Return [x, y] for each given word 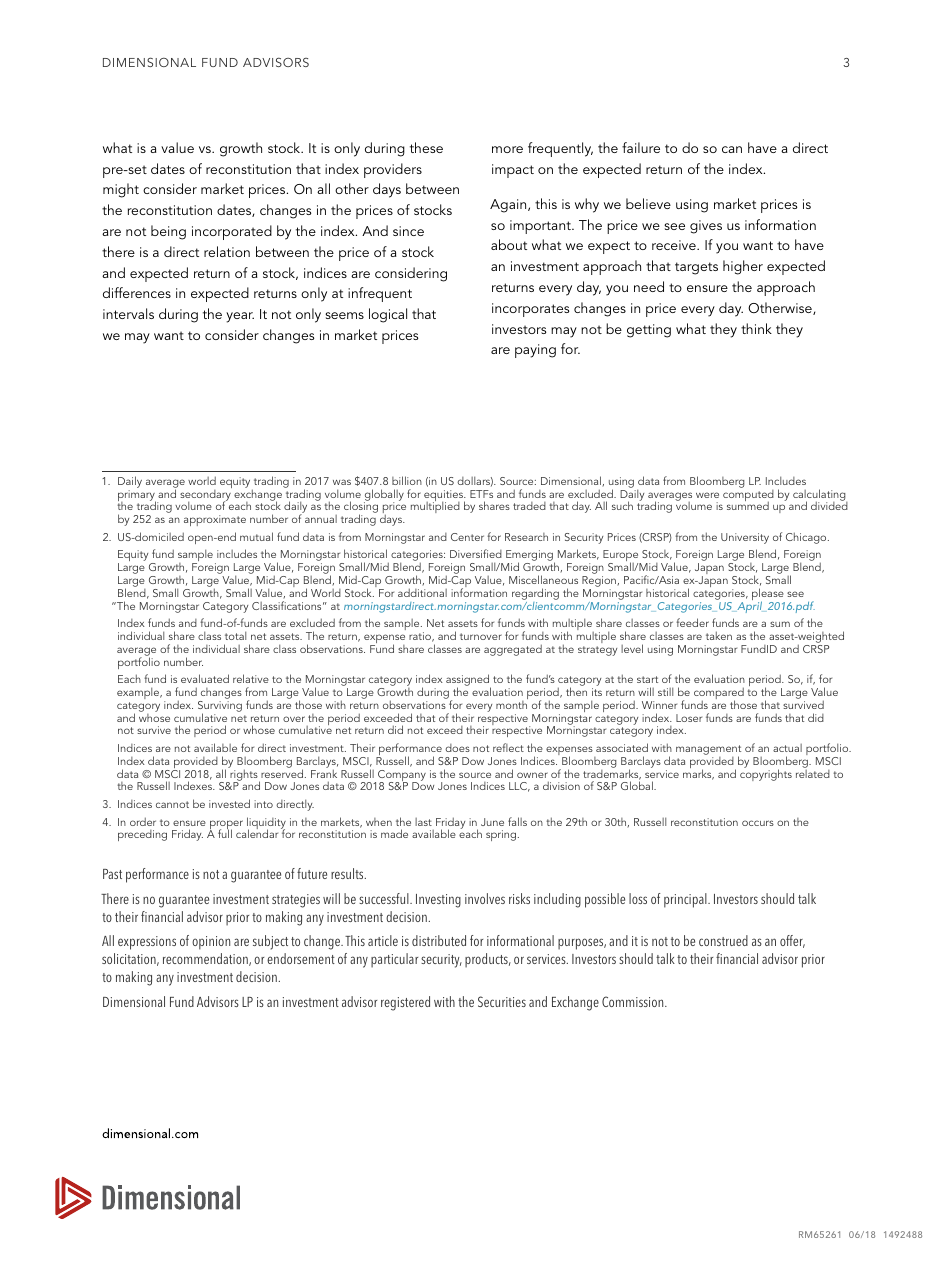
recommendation [206, 959]
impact [513, 171]
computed [748, 495]
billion [407, 480]
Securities [502, 1001]
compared [719, 694]
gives [706, 227]
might [121, 190]
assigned [468, 681]
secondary [206, 495]
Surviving [220, 708]
